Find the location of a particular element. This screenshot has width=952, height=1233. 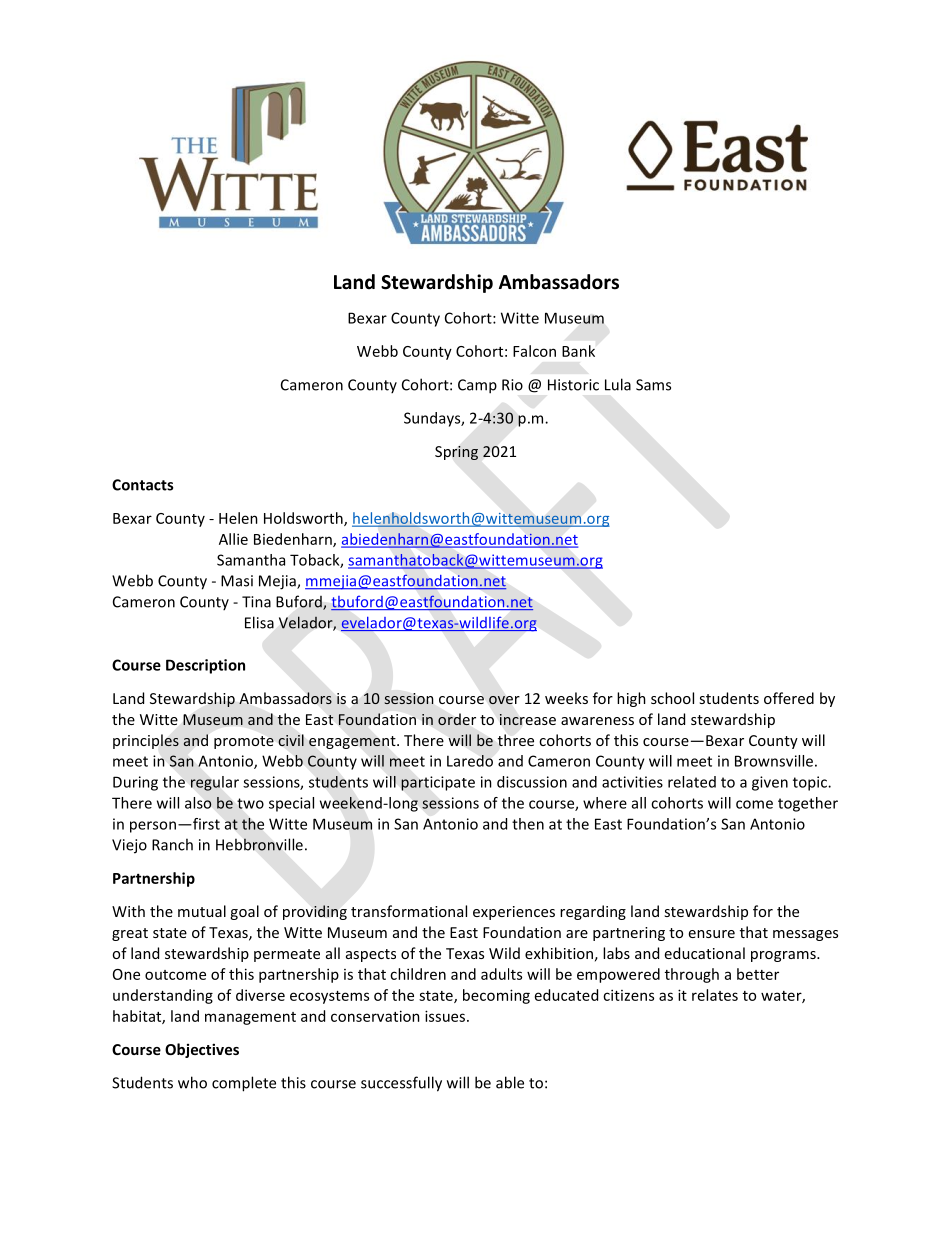

Sams is located at coordinates (653, 385).
